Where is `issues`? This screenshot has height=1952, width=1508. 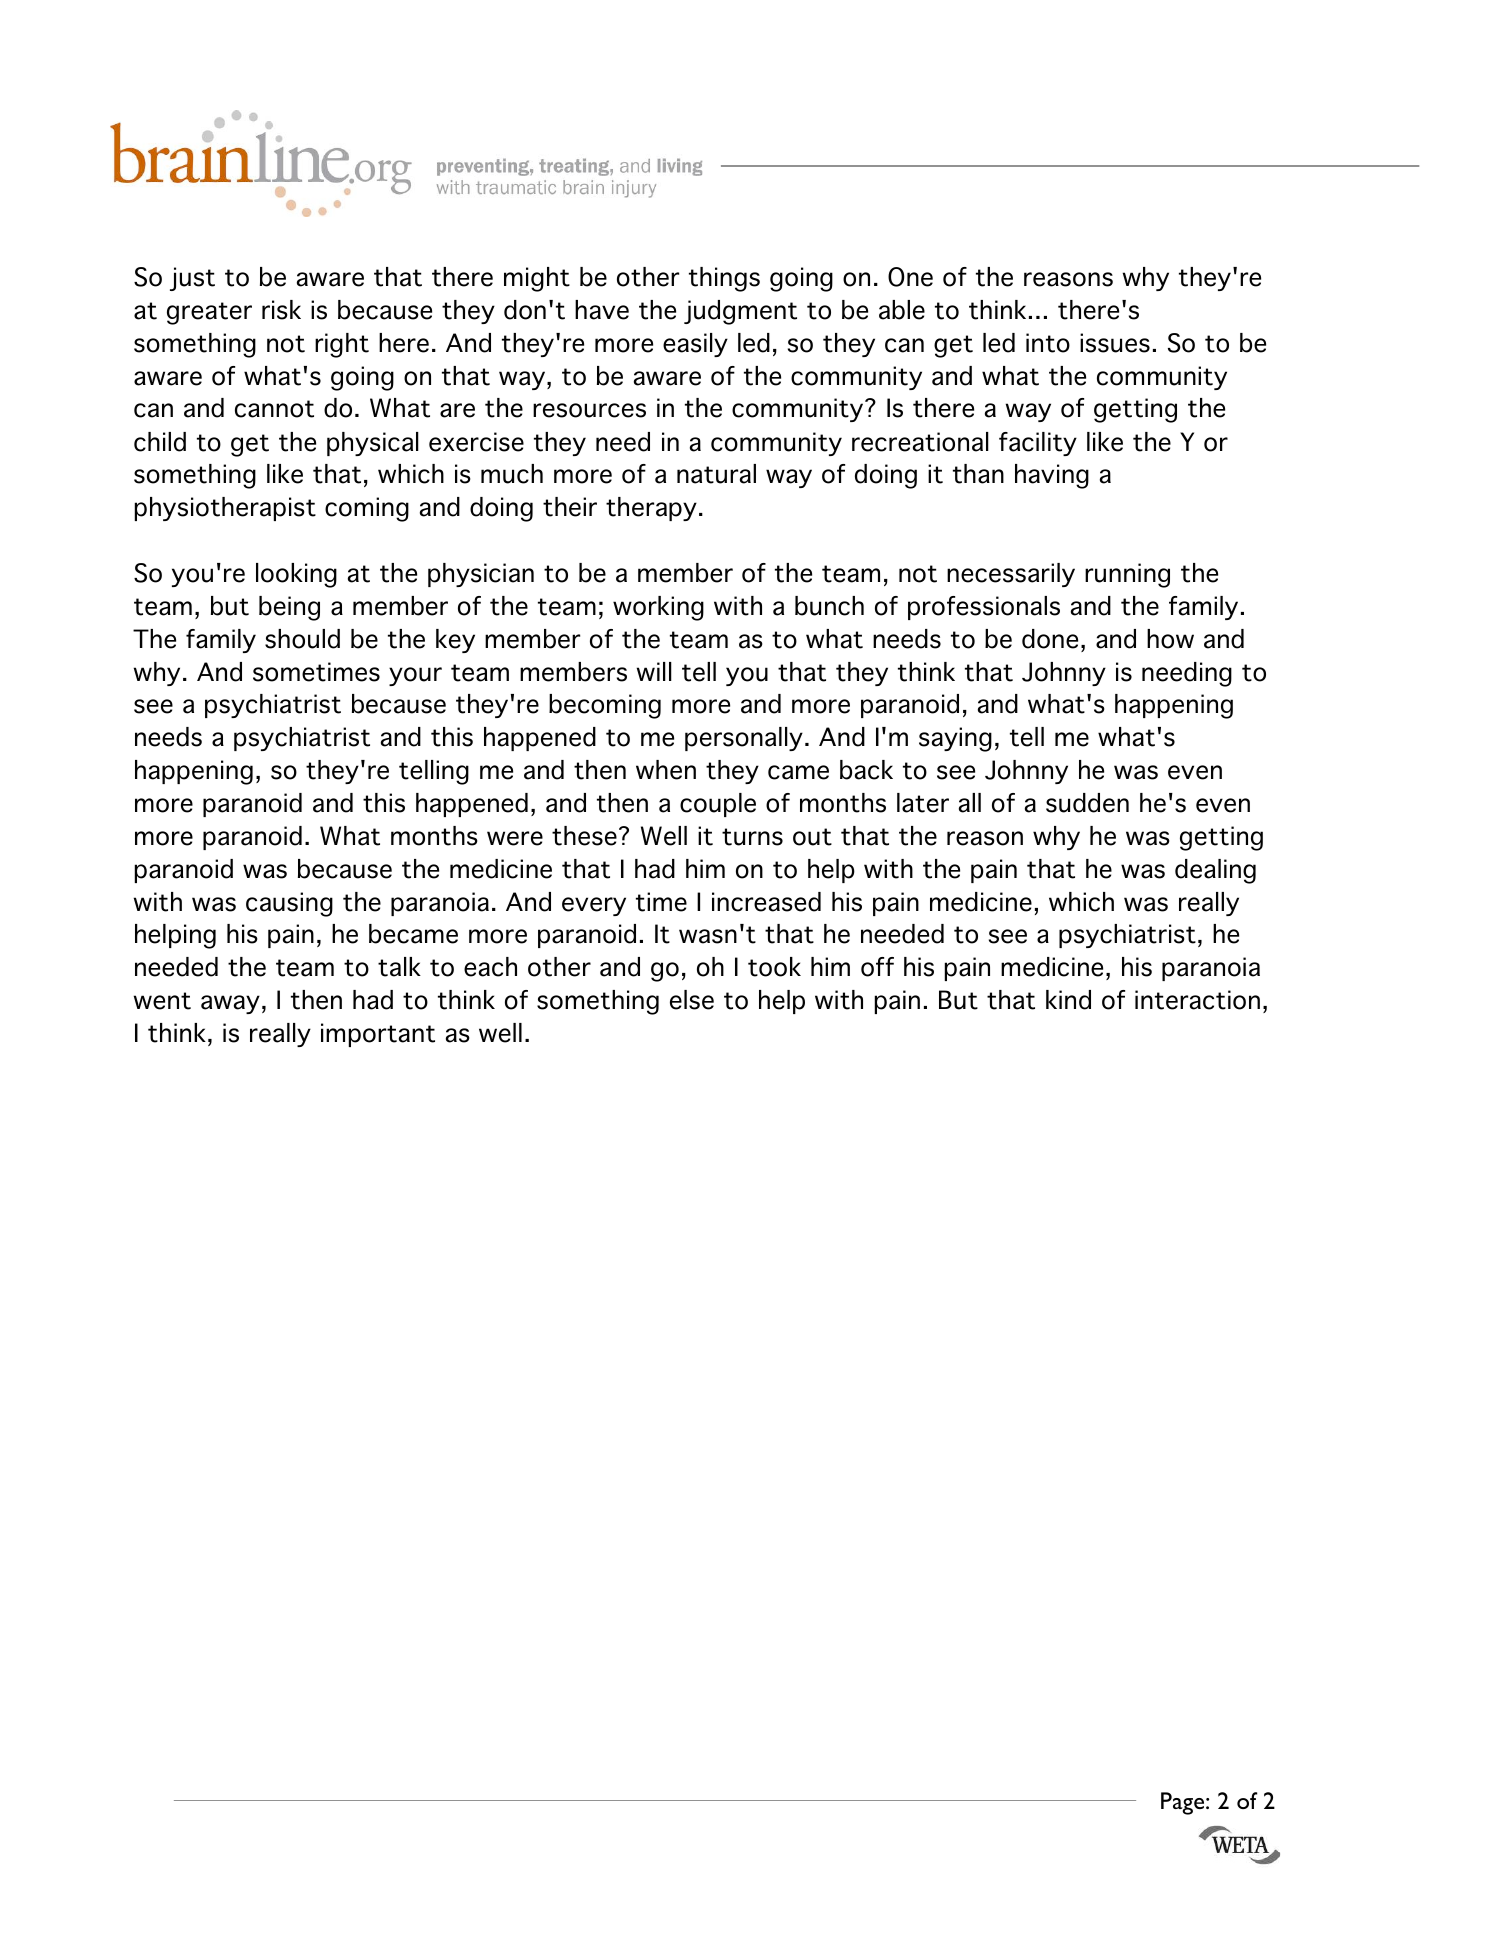 issues is located at coordinates (1115, 343).
